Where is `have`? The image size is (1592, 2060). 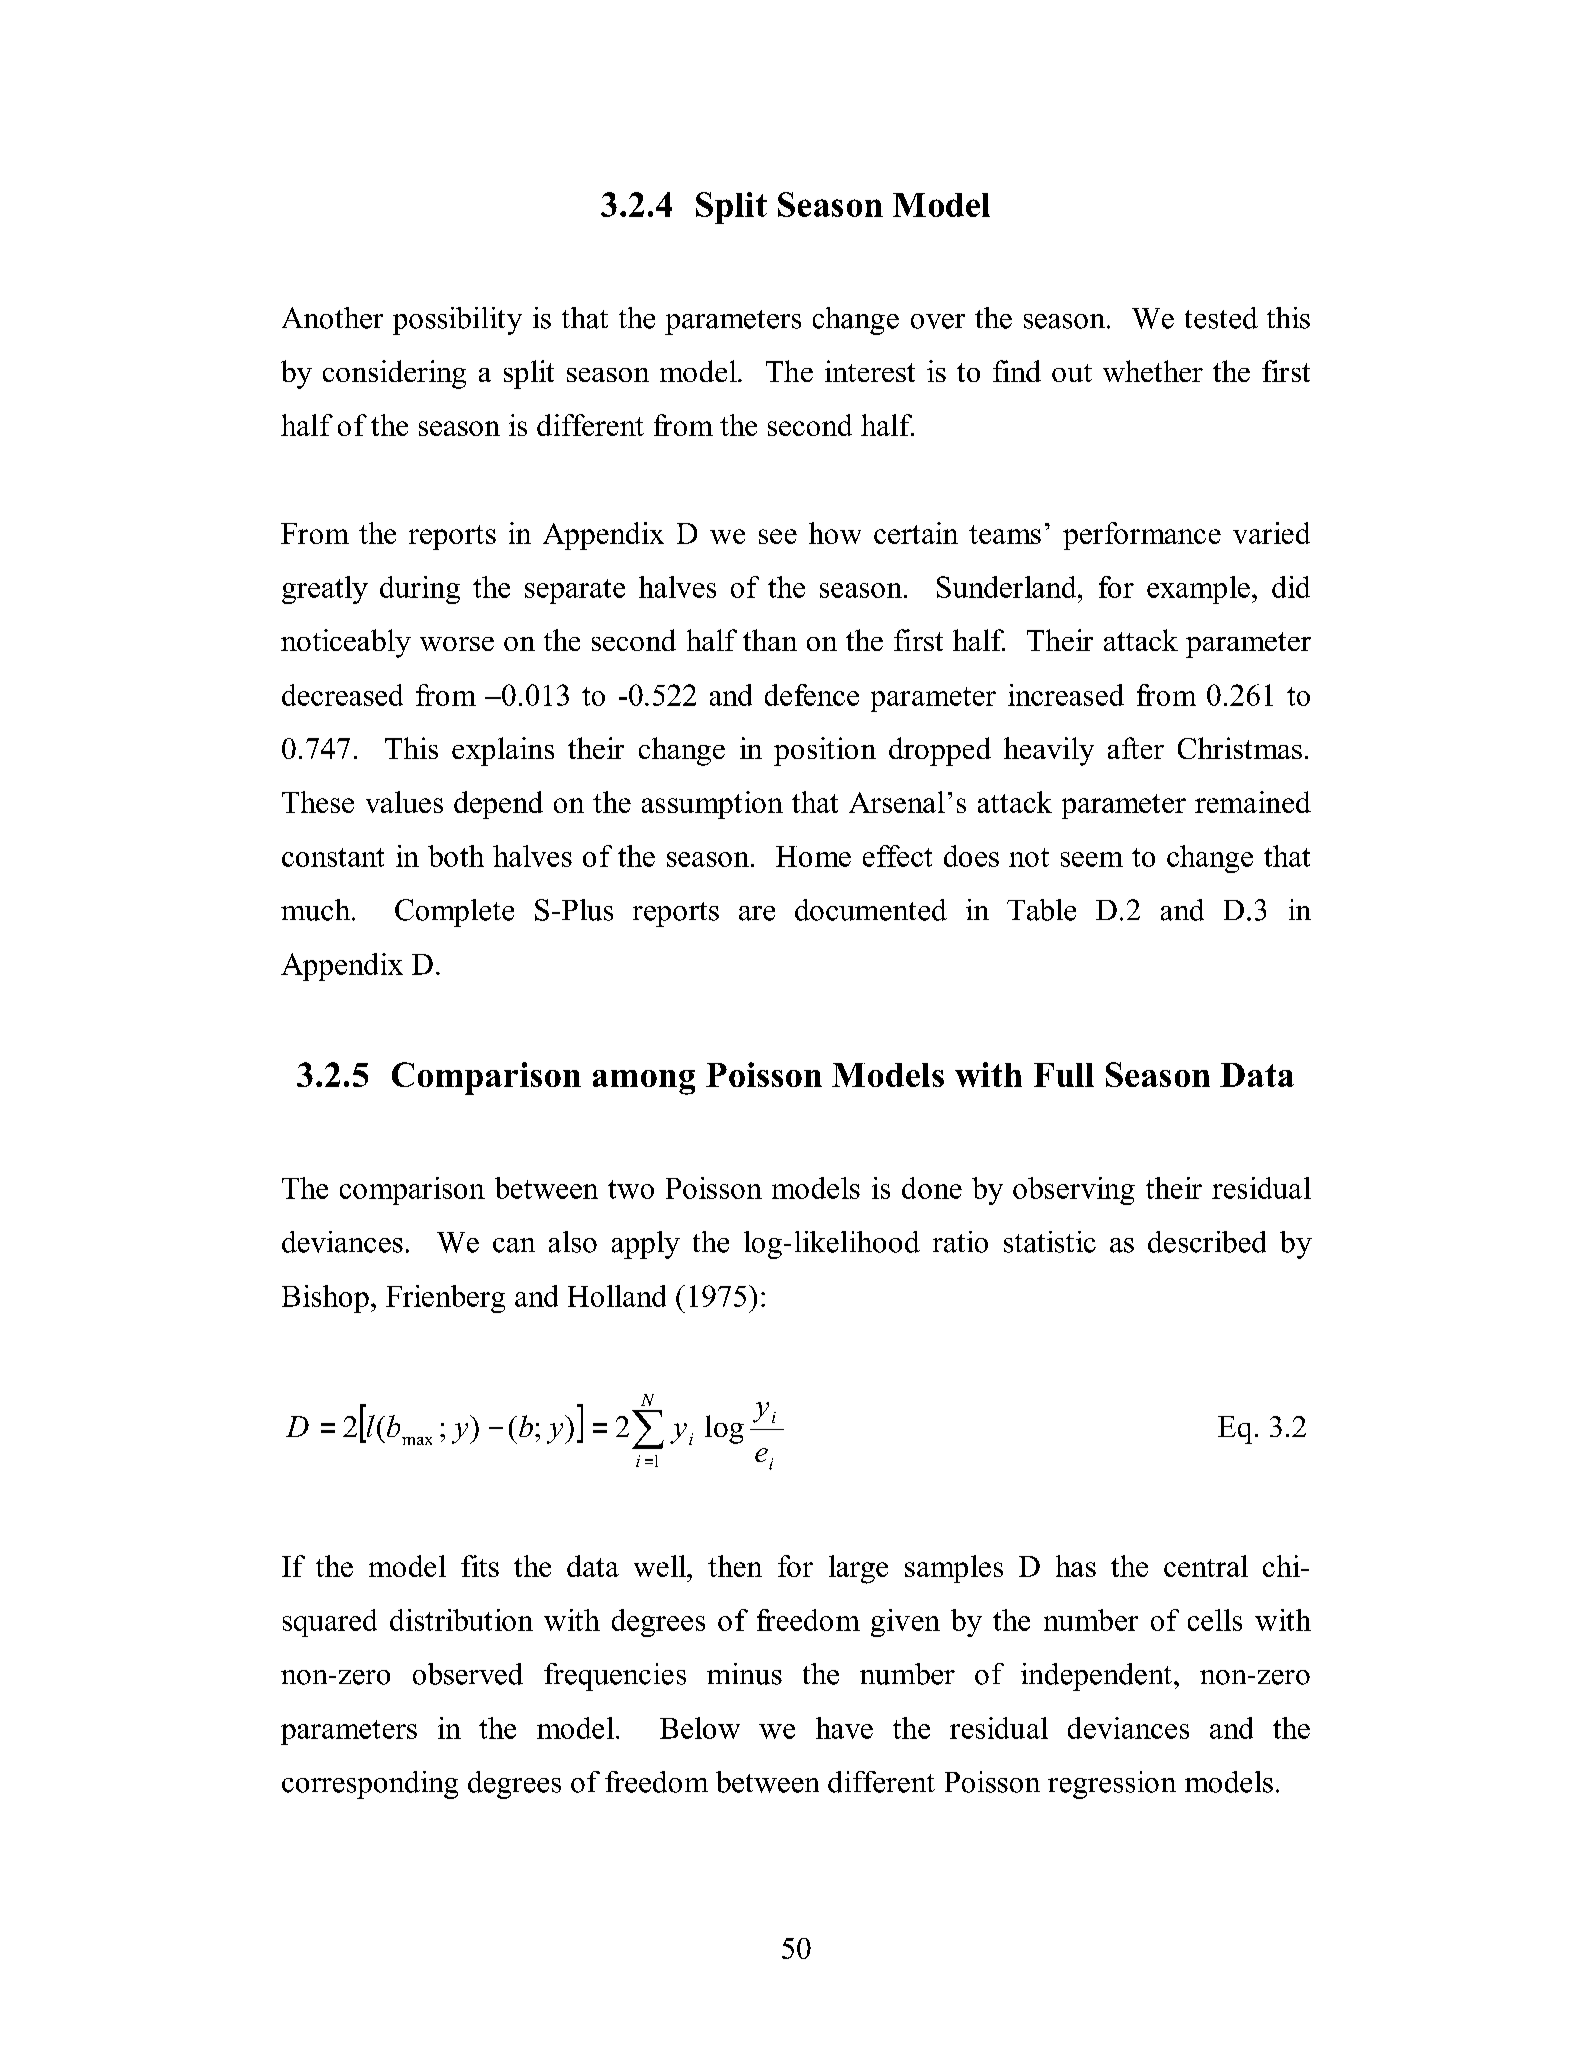 have is located at coordinates (844, 1728).
